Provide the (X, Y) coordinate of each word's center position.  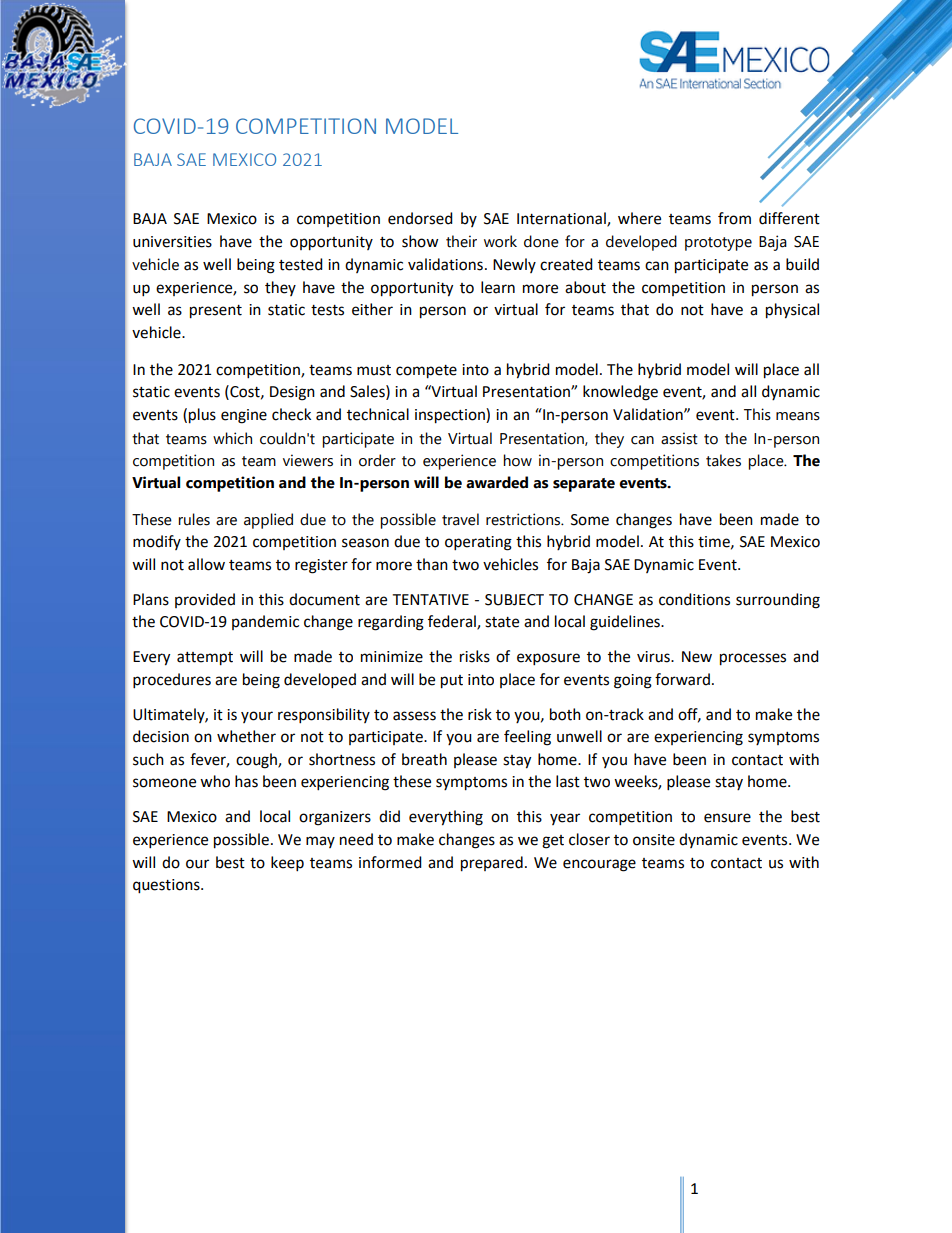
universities (172, 242)
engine (244, 416)
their (461, 241)
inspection (451, 416)
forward (682, 679)
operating (478, 543)
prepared (492, 864)
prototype (718, 244)
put (452, 682)
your (257, 717)
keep (287, 864)
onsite (654, 840)
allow (206, 564)
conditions (694, 599)
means (798, 416)
